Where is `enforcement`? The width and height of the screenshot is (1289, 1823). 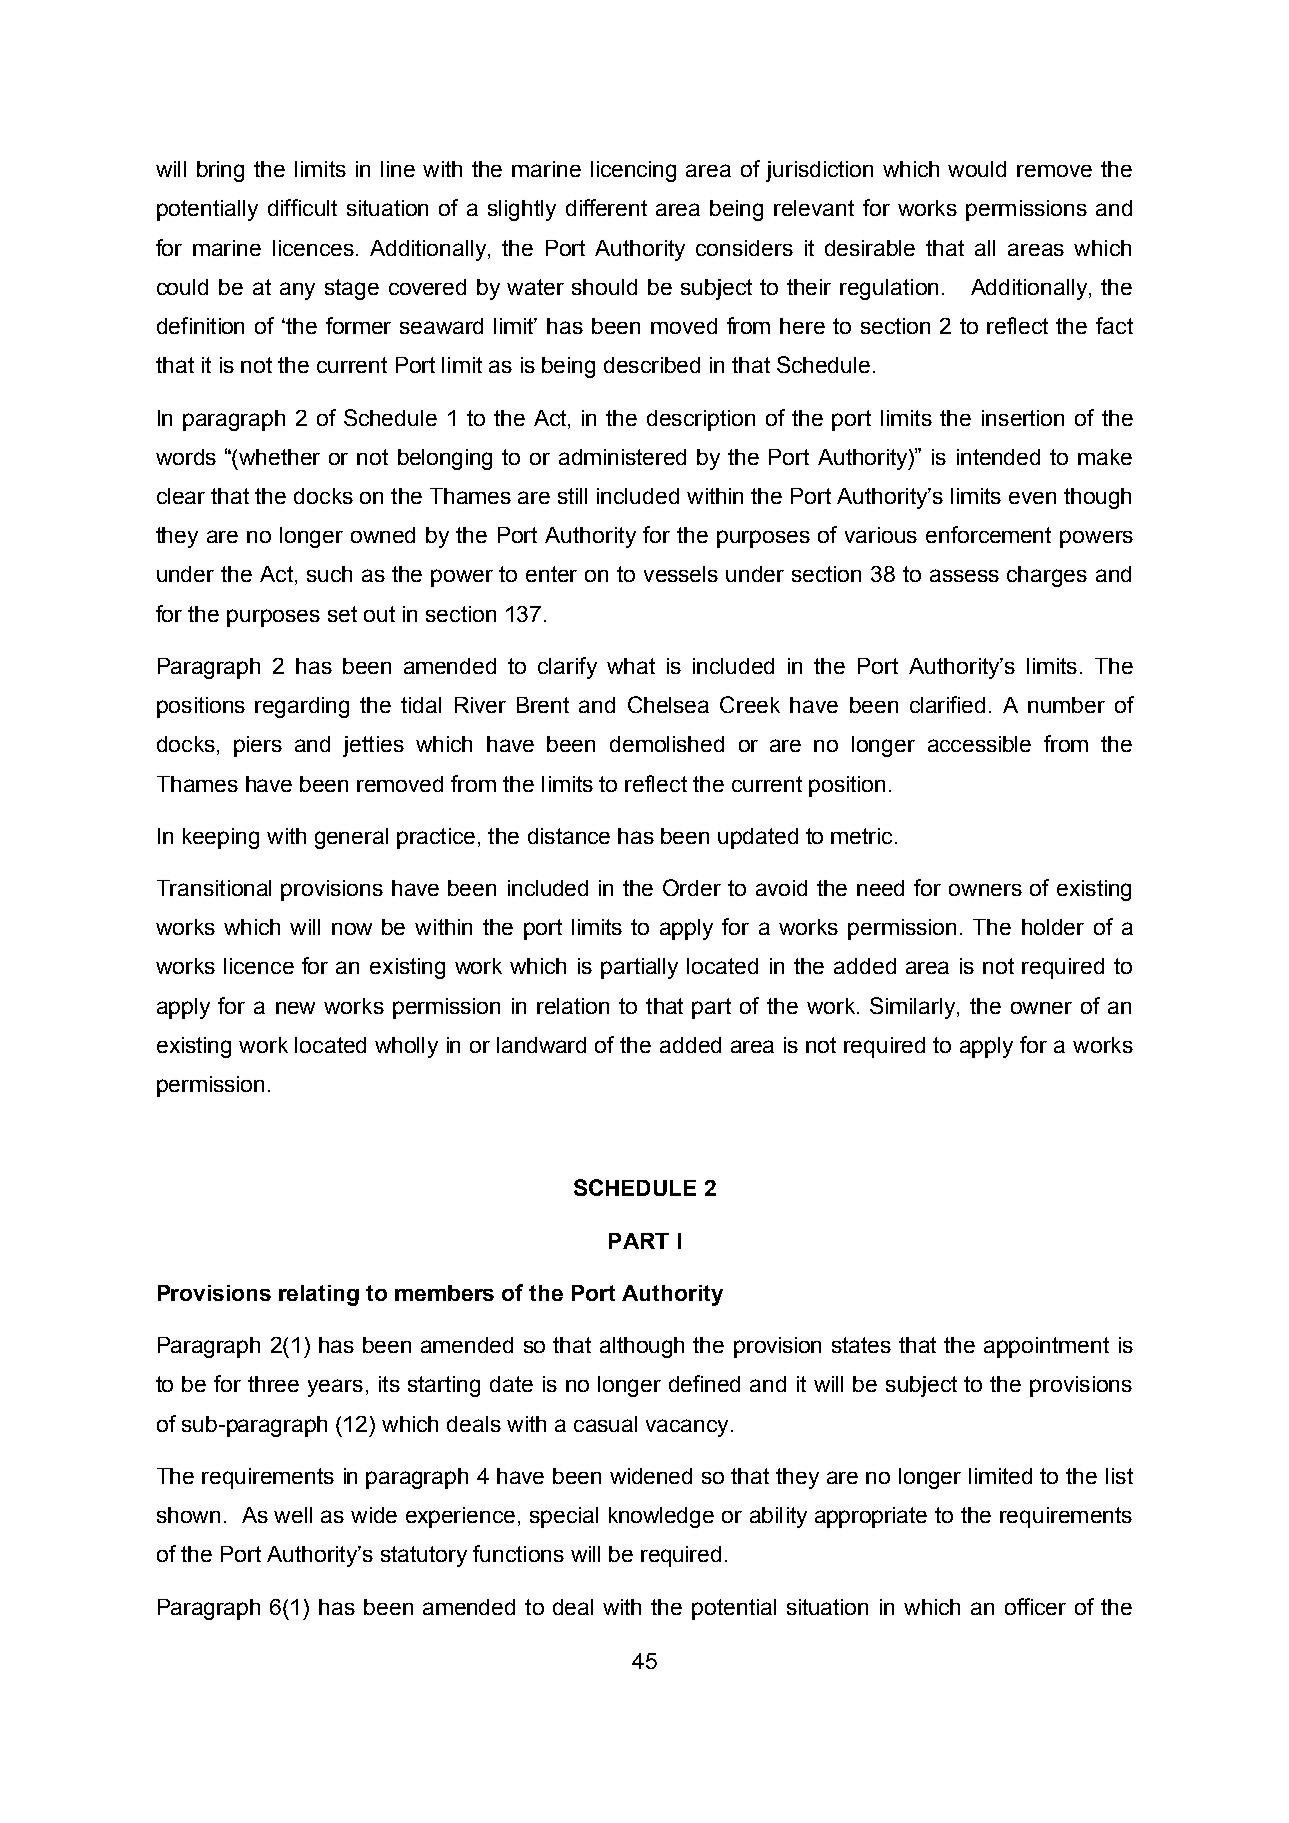
enforcement is located at coordinates (988, 534).
